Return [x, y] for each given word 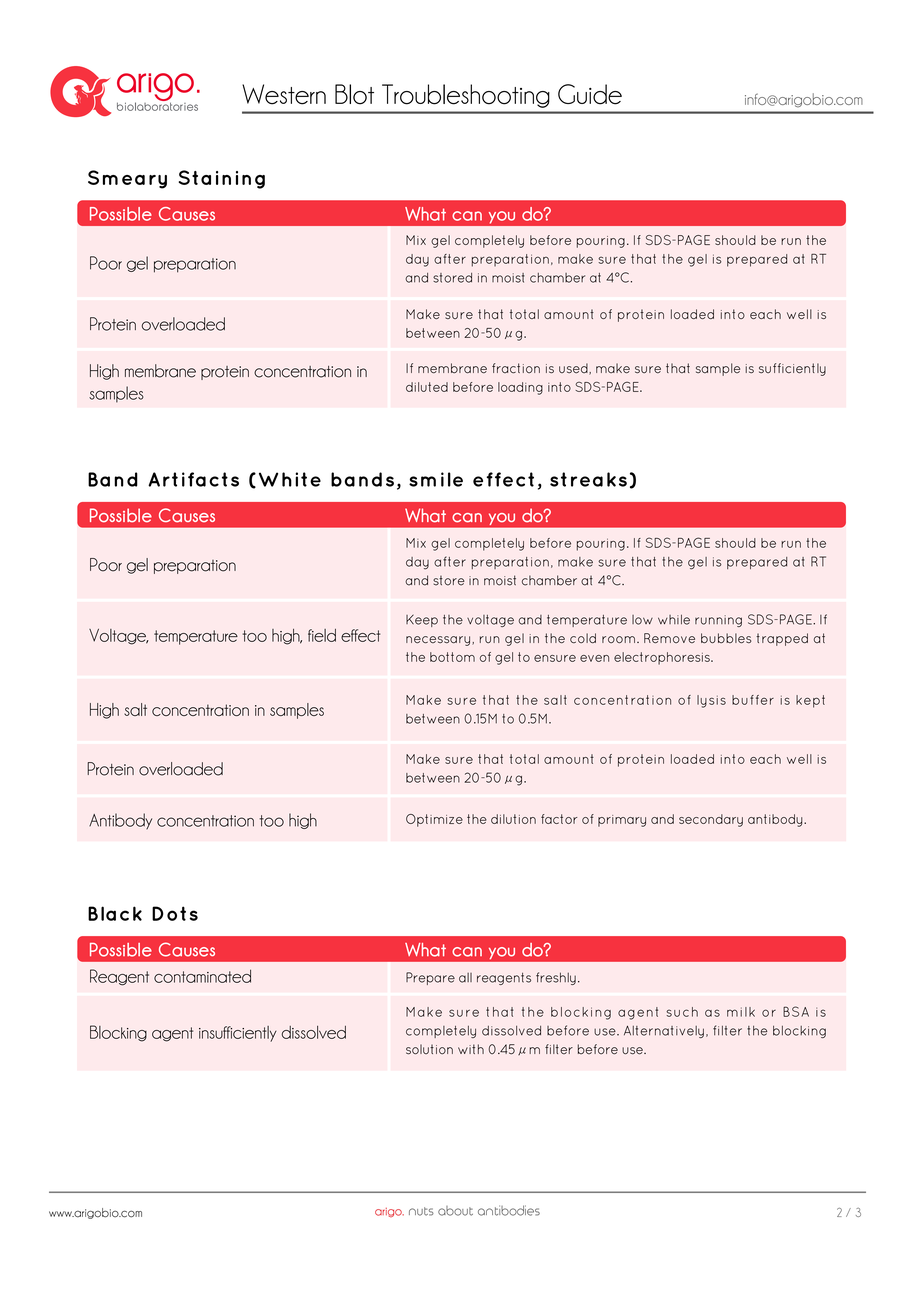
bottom [452, 657]
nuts [421, 1211]
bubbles [726, 638]
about [455, 1211]
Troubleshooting [466, 96]
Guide [590, 94]
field [322, 635]
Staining [222, 179]
